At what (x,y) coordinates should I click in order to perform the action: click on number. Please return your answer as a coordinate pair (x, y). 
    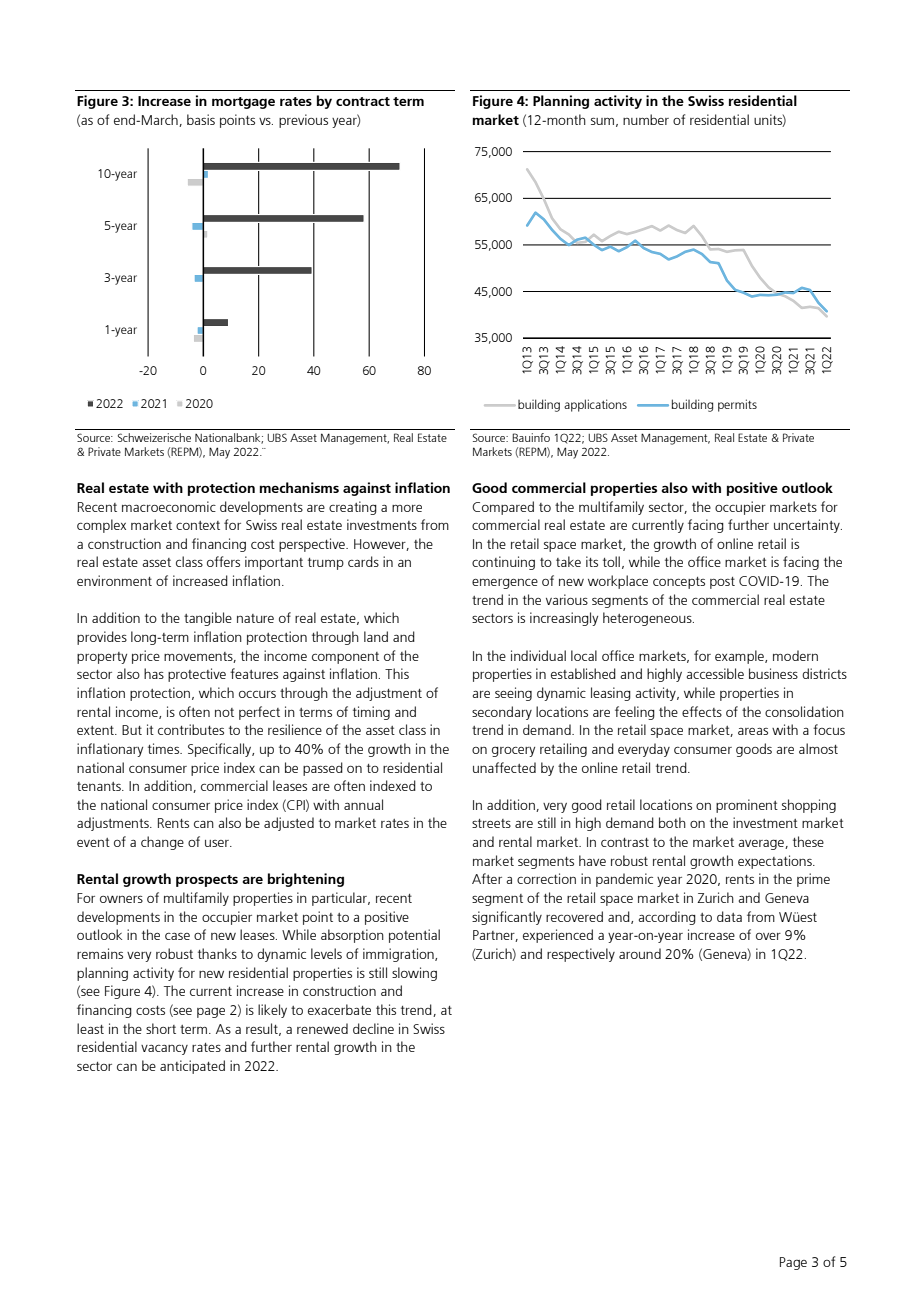
    Looking at the image, I should click on (646, 119).
